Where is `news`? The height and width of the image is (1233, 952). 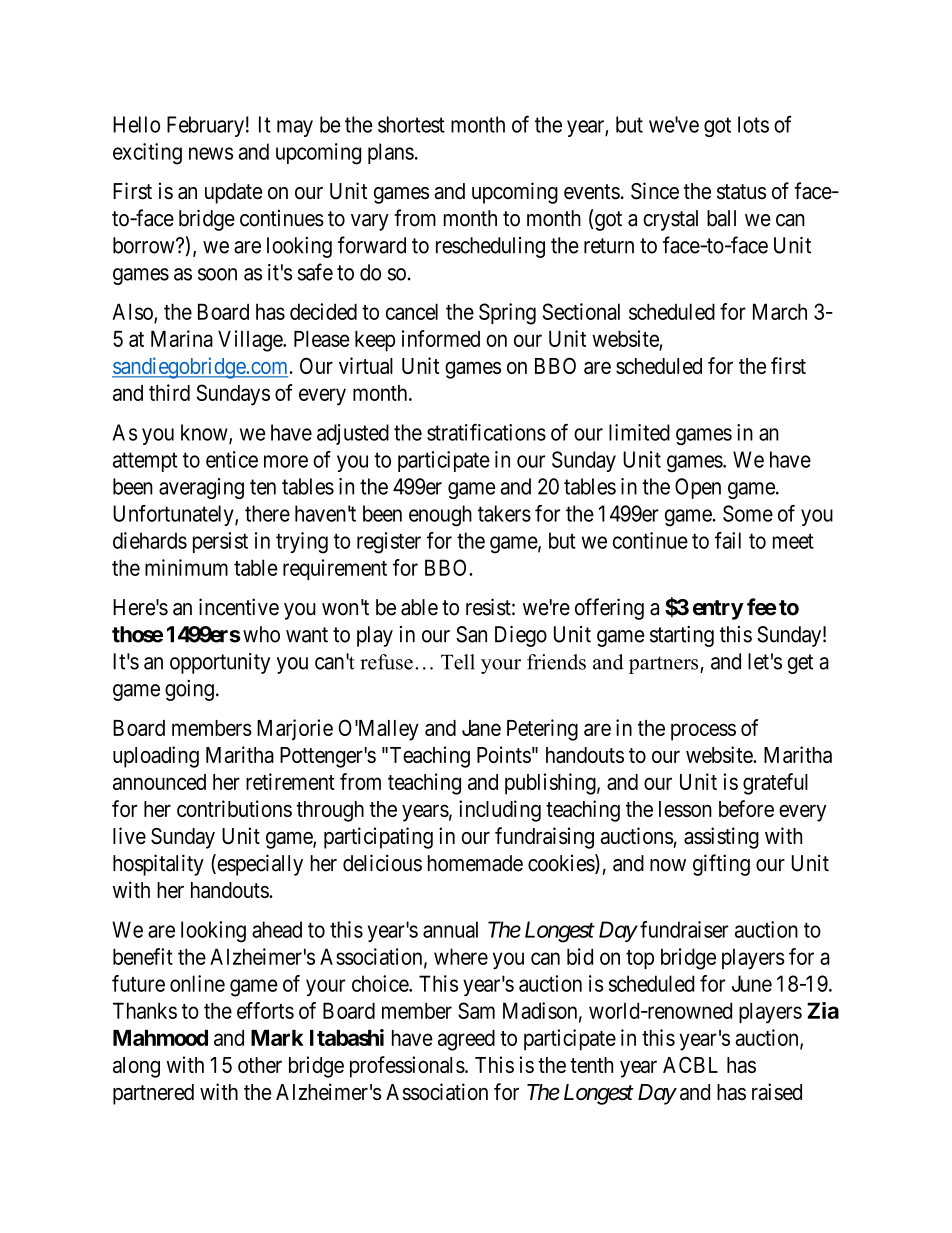
news is located at coordinates (211, 153).
